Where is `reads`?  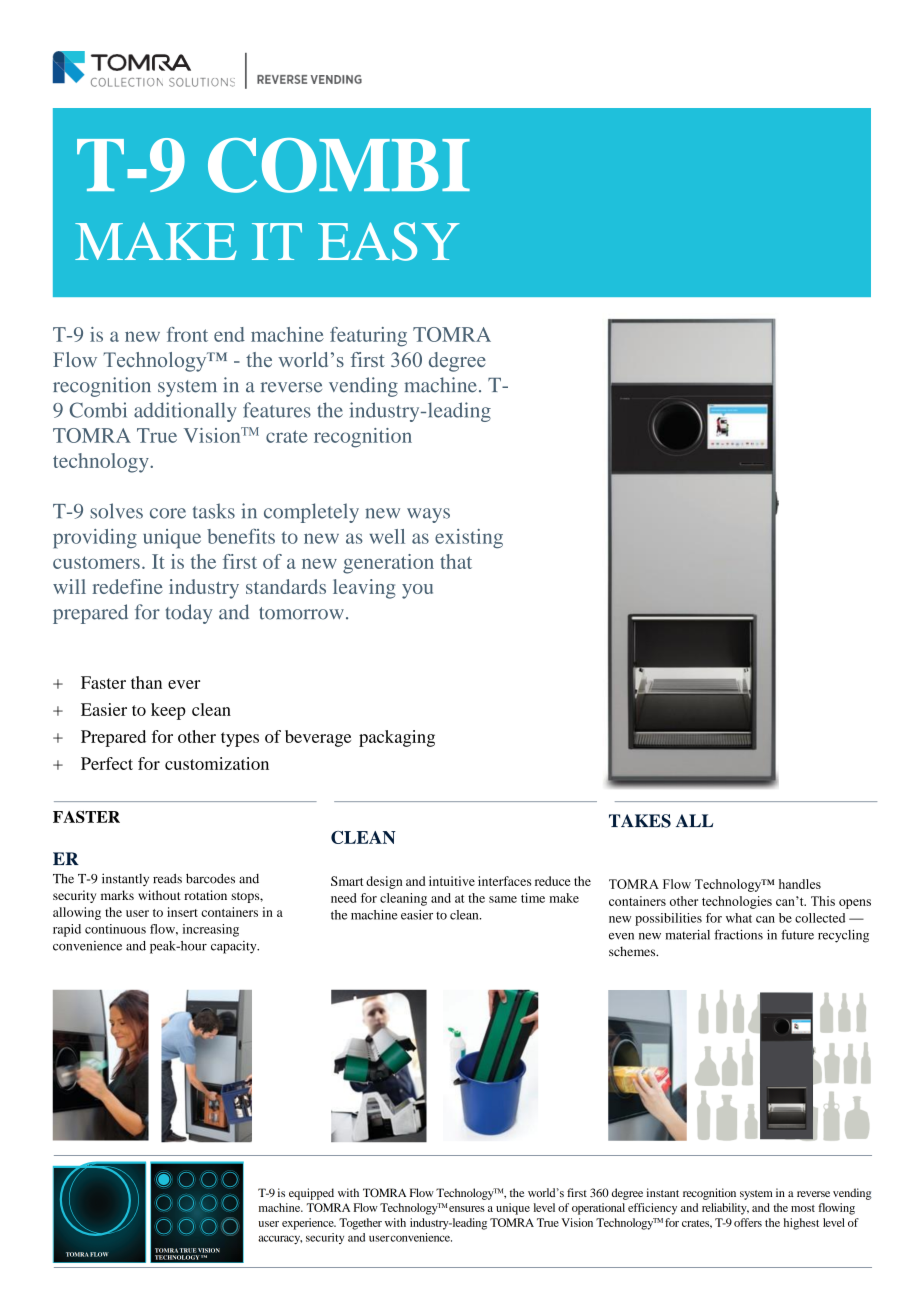 reads is located at coordinates (167, 878).
